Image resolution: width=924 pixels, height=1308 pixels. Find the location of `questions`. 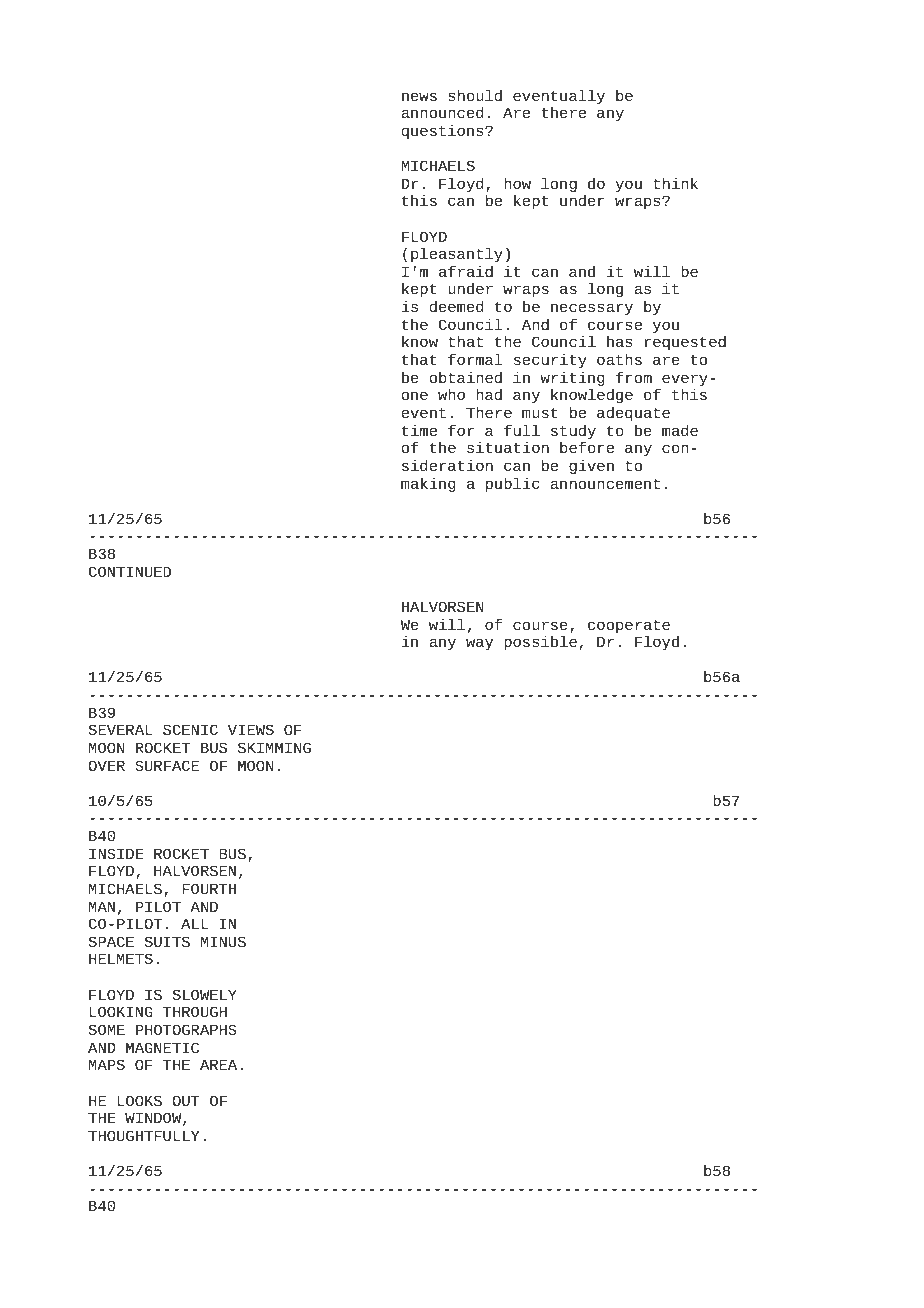

questions is located at coordinates (444, 131).
